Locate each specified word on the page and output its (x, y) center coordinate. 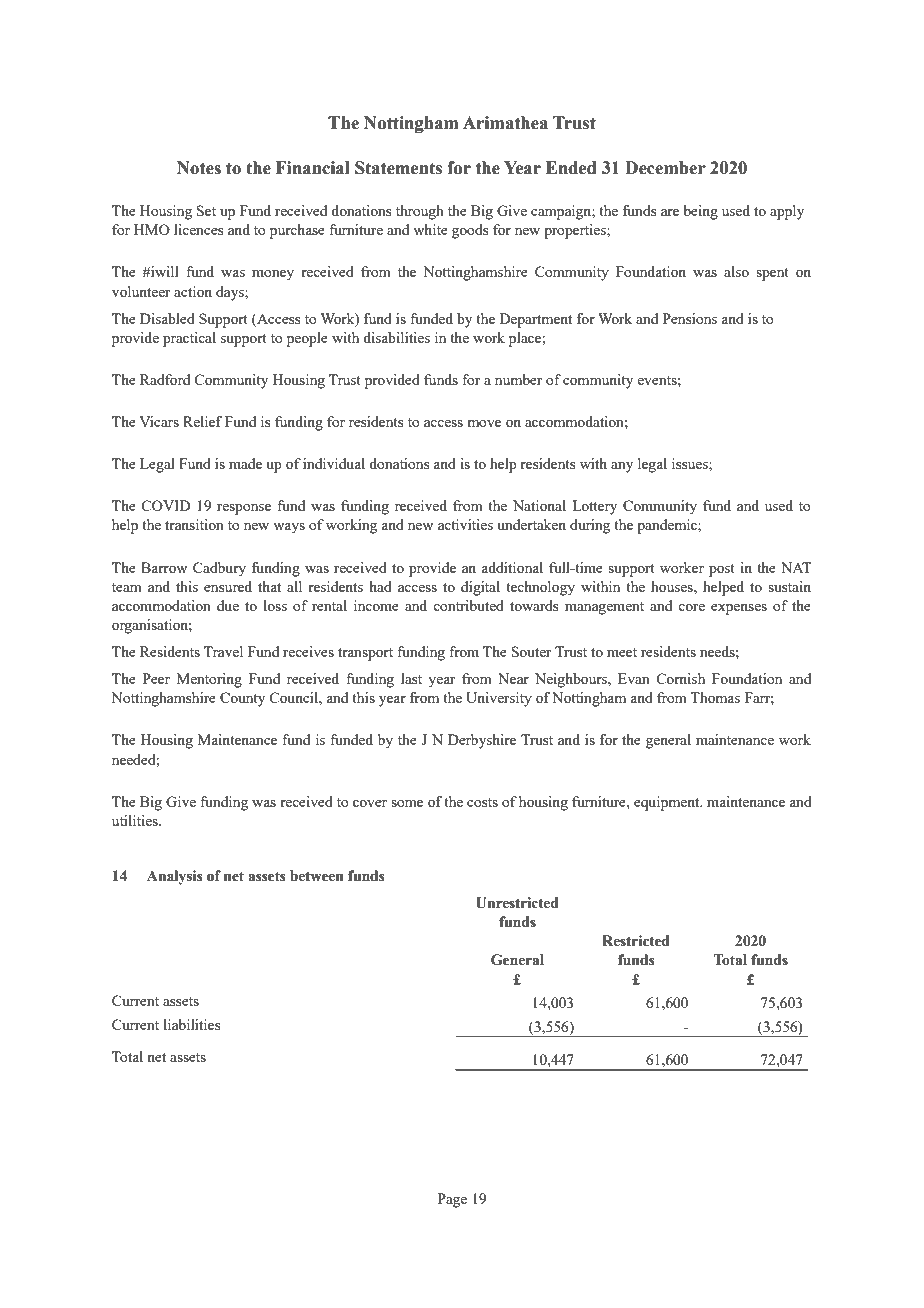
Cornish (680, 678)
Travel (223, 651)
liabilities (192, 1024)
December (665, 168)
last (411, 678)
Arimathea (505, 123)
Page (452, 1200)
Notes (199, 168)
